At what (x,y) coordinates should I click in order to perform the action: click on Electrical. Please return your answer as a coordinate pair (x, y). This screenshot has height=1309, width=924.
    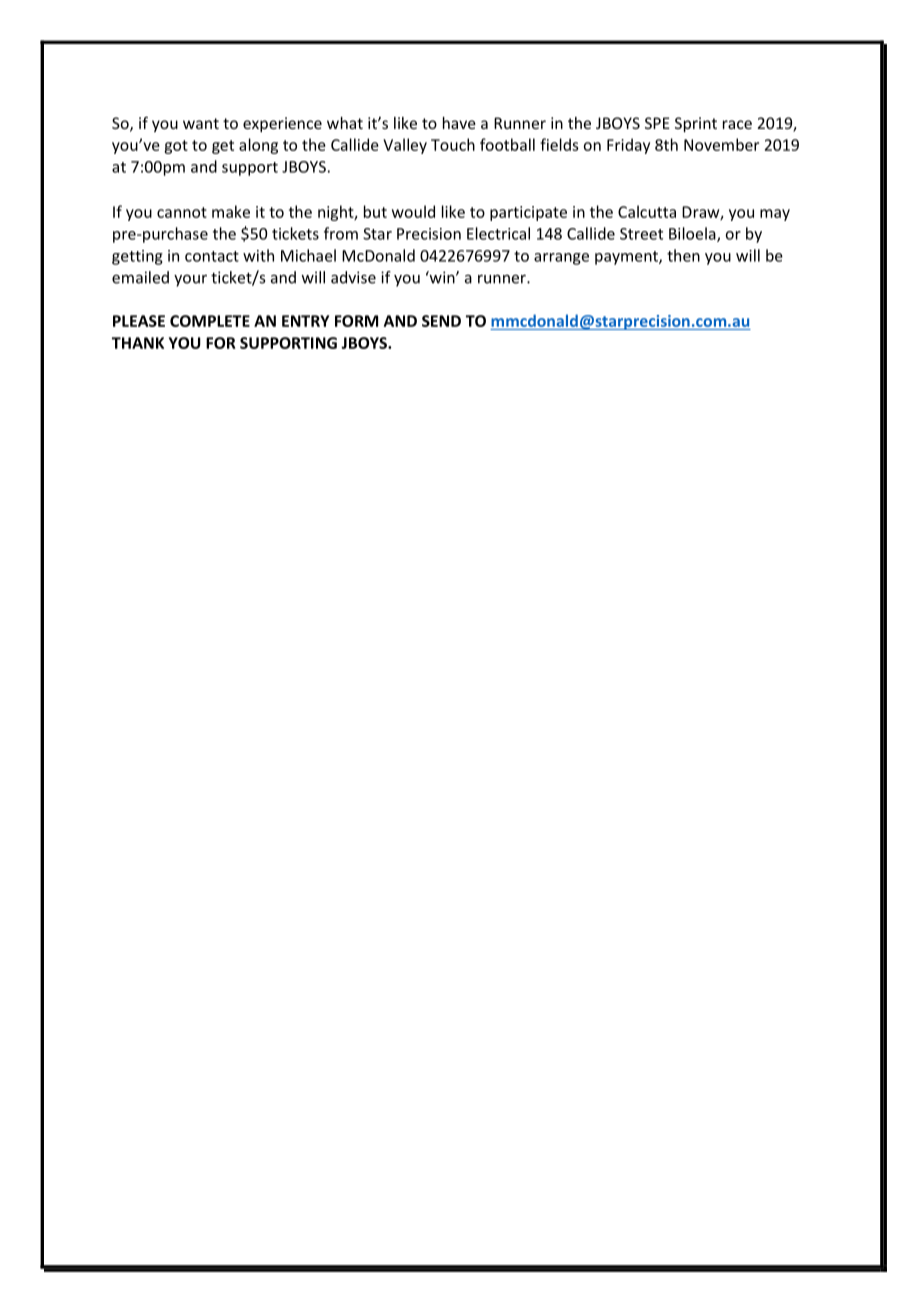
    Looking at the image, I should click on (498, 233).
